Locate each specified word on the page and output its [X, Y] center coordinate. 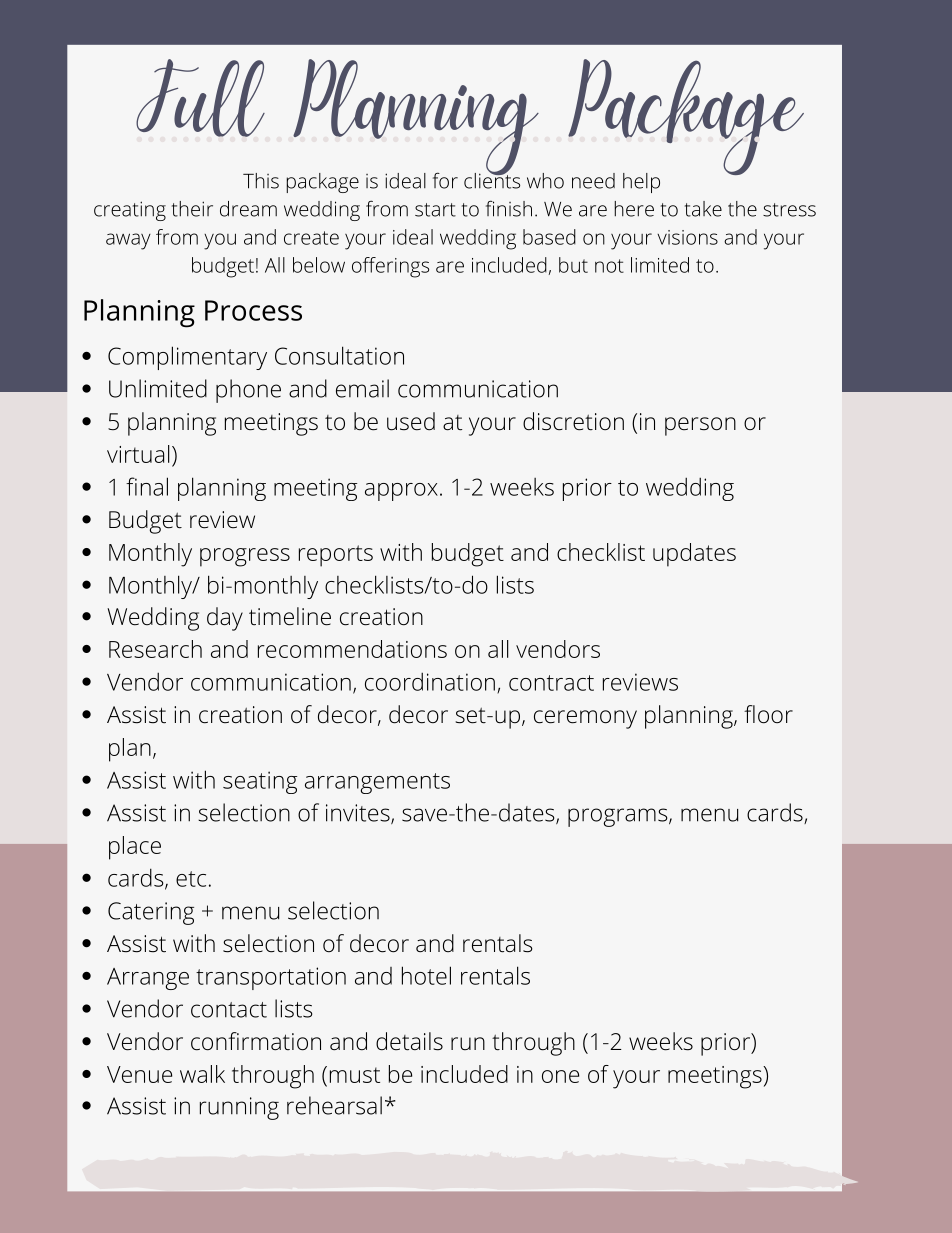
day [225, 619]
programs [617, 817]
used [411, 421]
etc [191, 879]
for [445, 181]
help [641, 183]
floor [768, 714]
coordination [430, 681]
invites [358, 813]
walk [202, 1074]
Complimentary [187, 358]
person [700, 426]
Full [200, 98]
